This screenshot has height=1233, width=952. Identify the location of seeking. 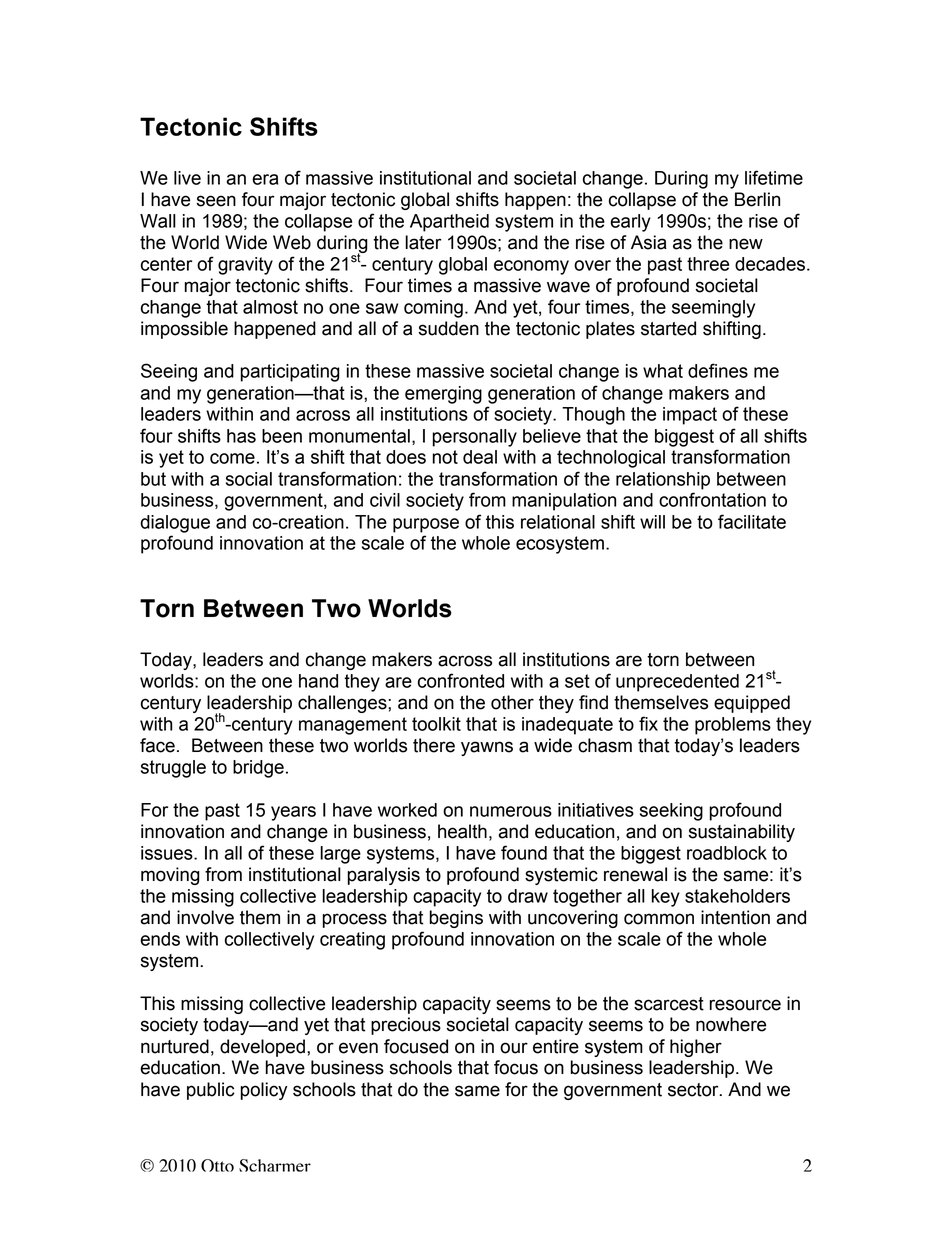
(671, 812).
